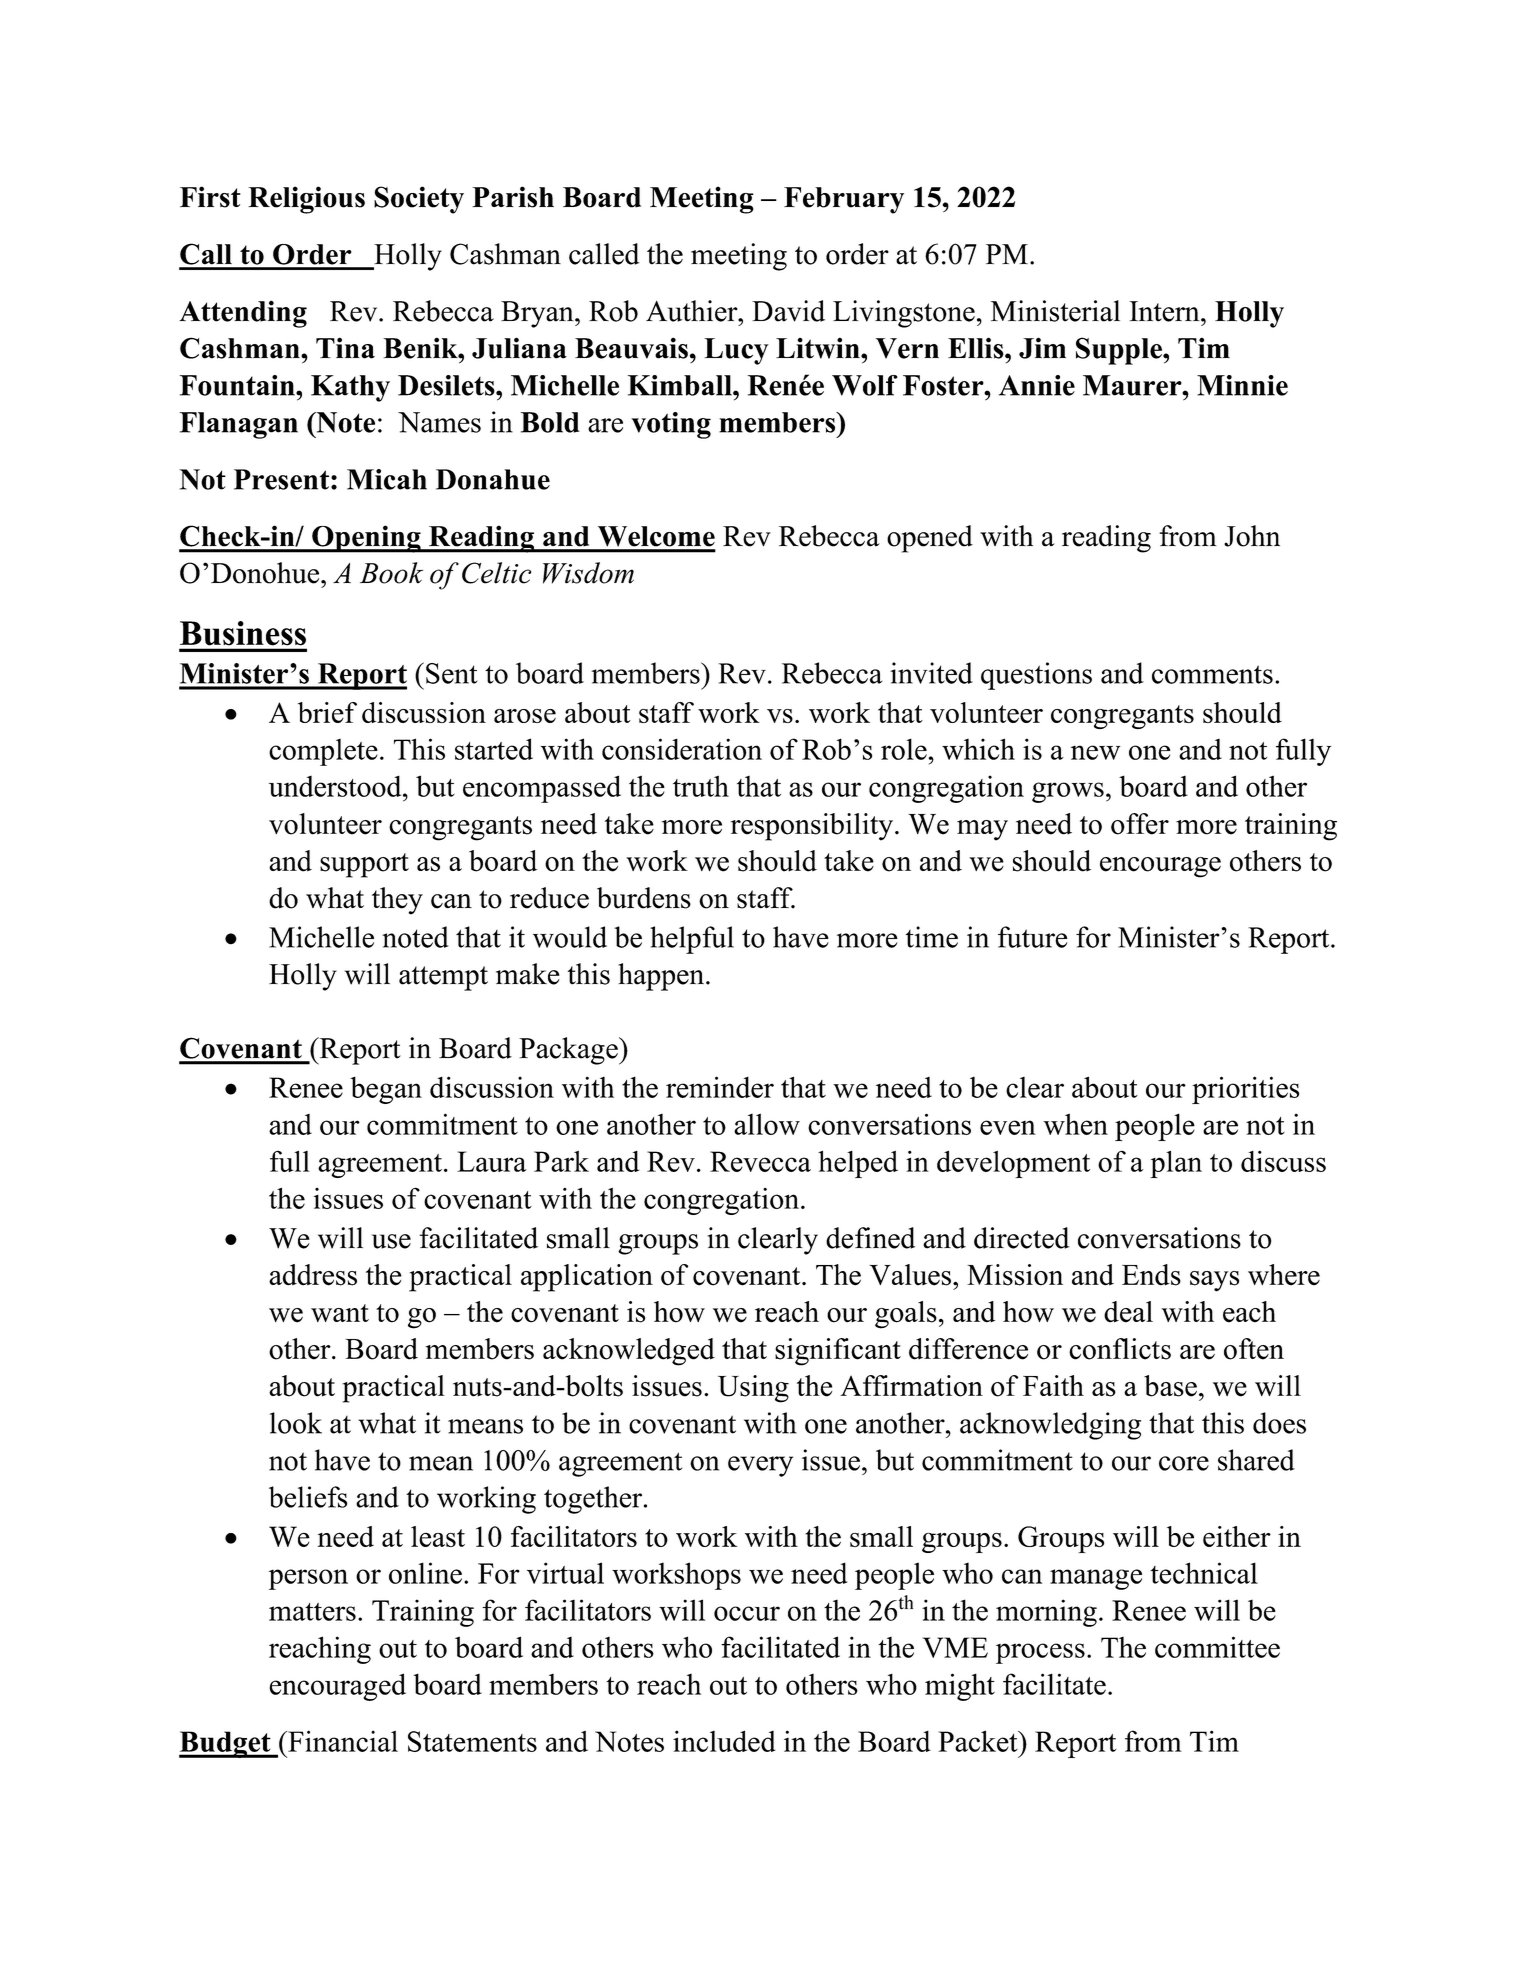  What do you see at coordinates (588, 573) in the document?
I see `Wisdom` at bounding box center [588, 573].
